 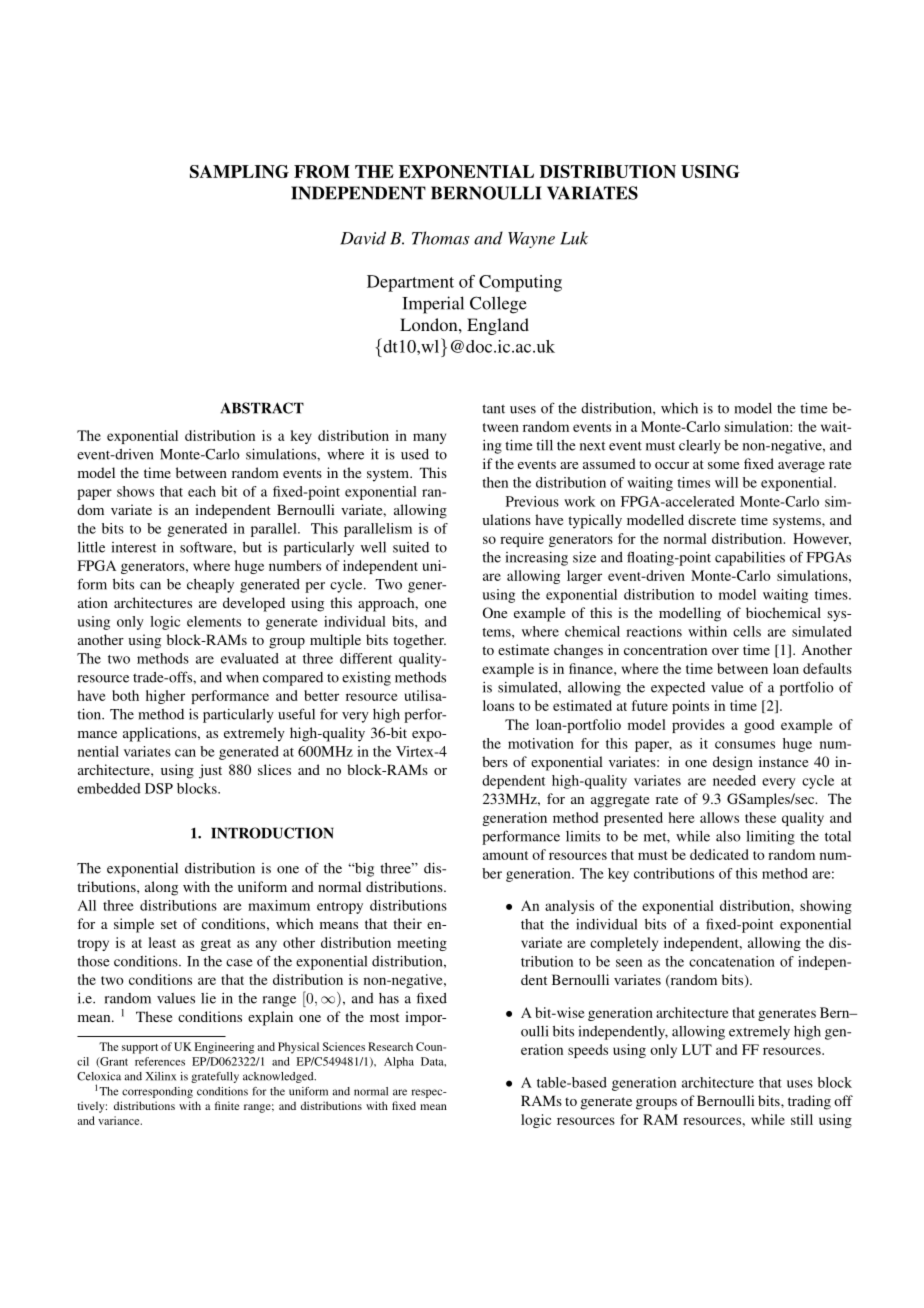 What do you see at coordinates (239, 171) in the page?
I see `SAMPLING` at bounding box center [239, 171].
